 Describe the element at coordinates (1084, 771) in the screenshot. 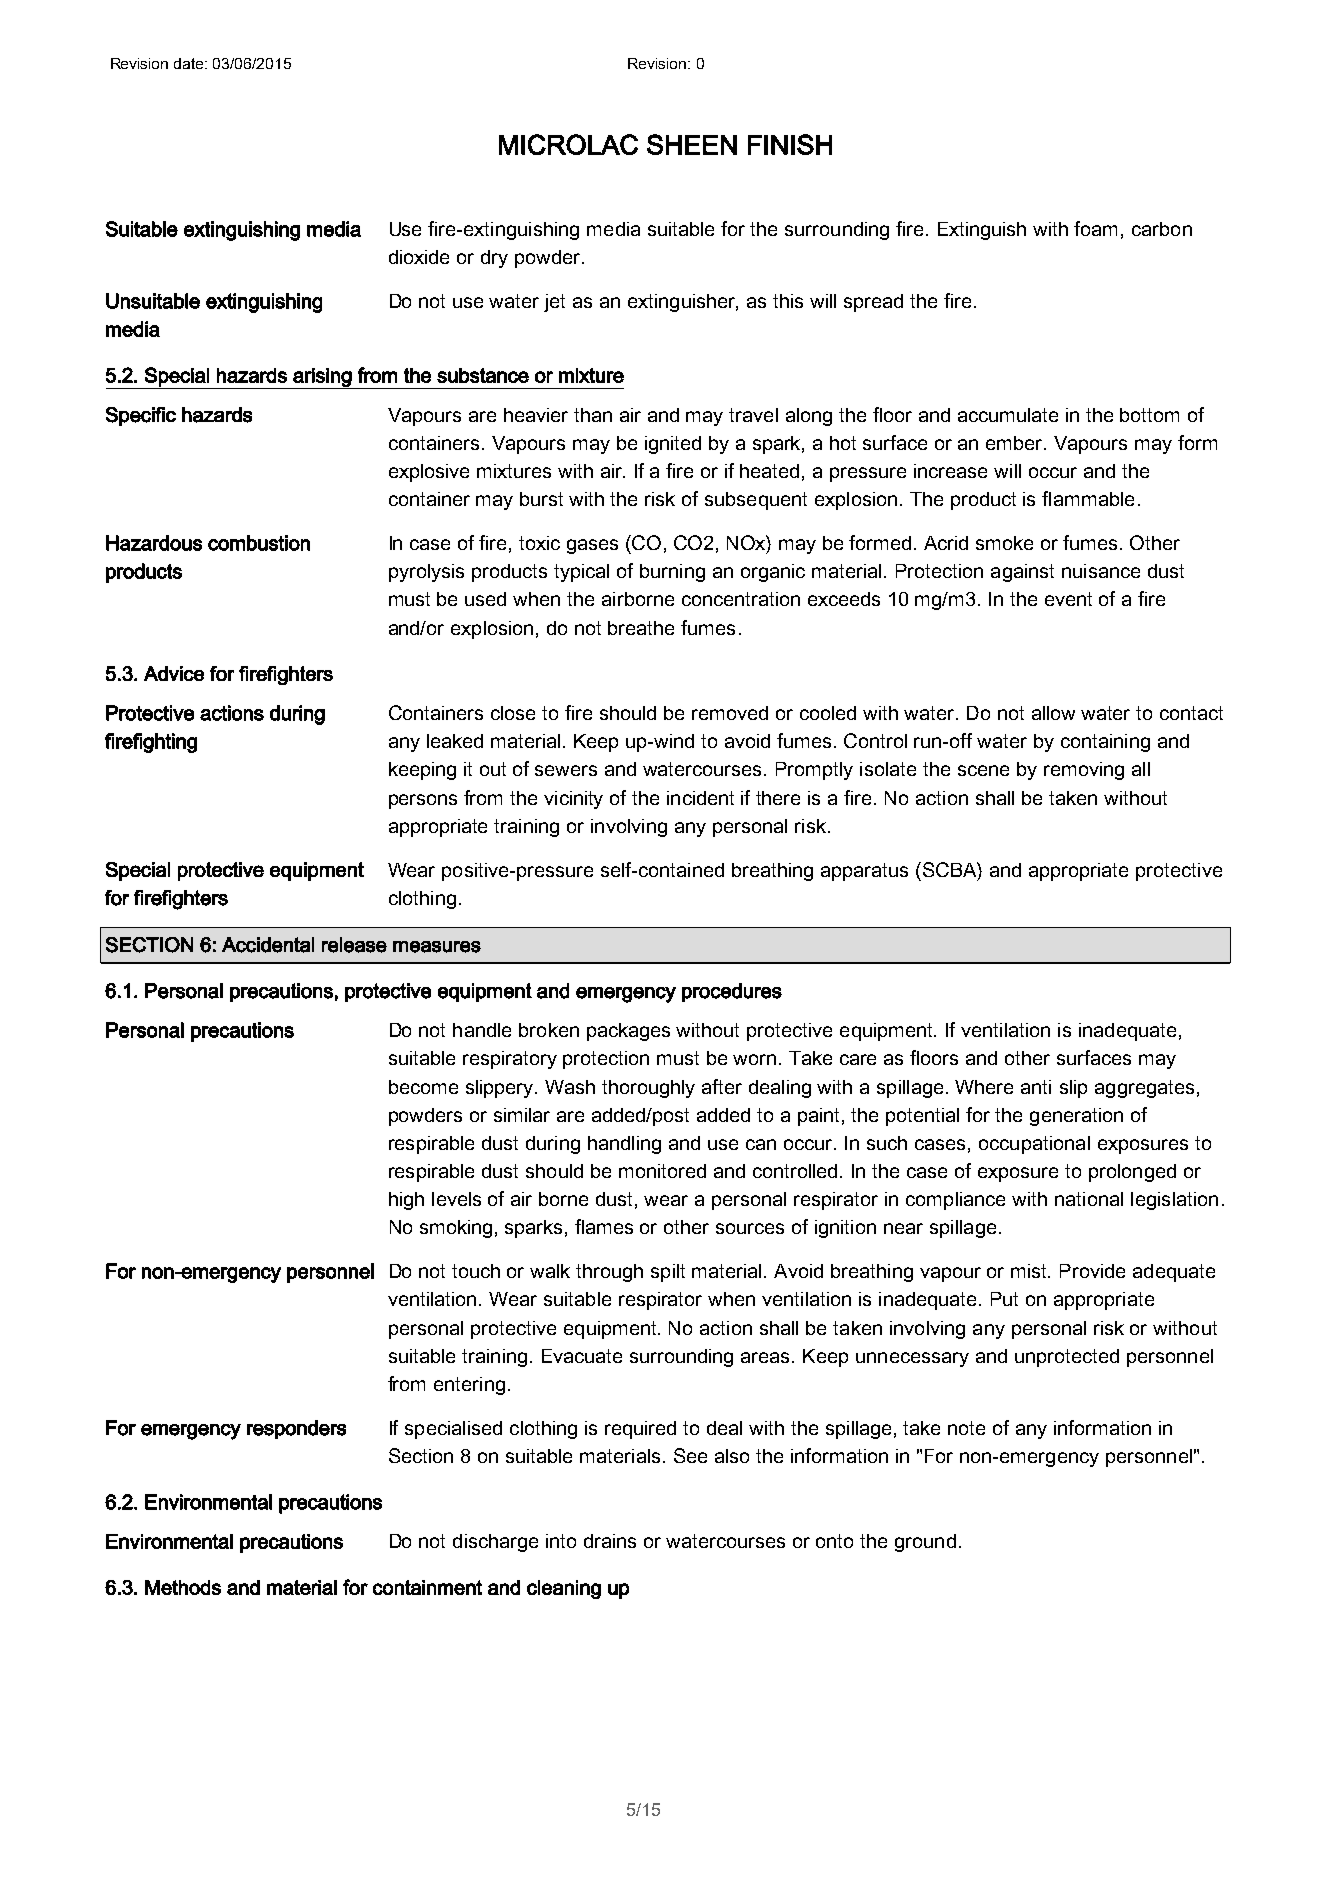

I see `removing` at that location.
